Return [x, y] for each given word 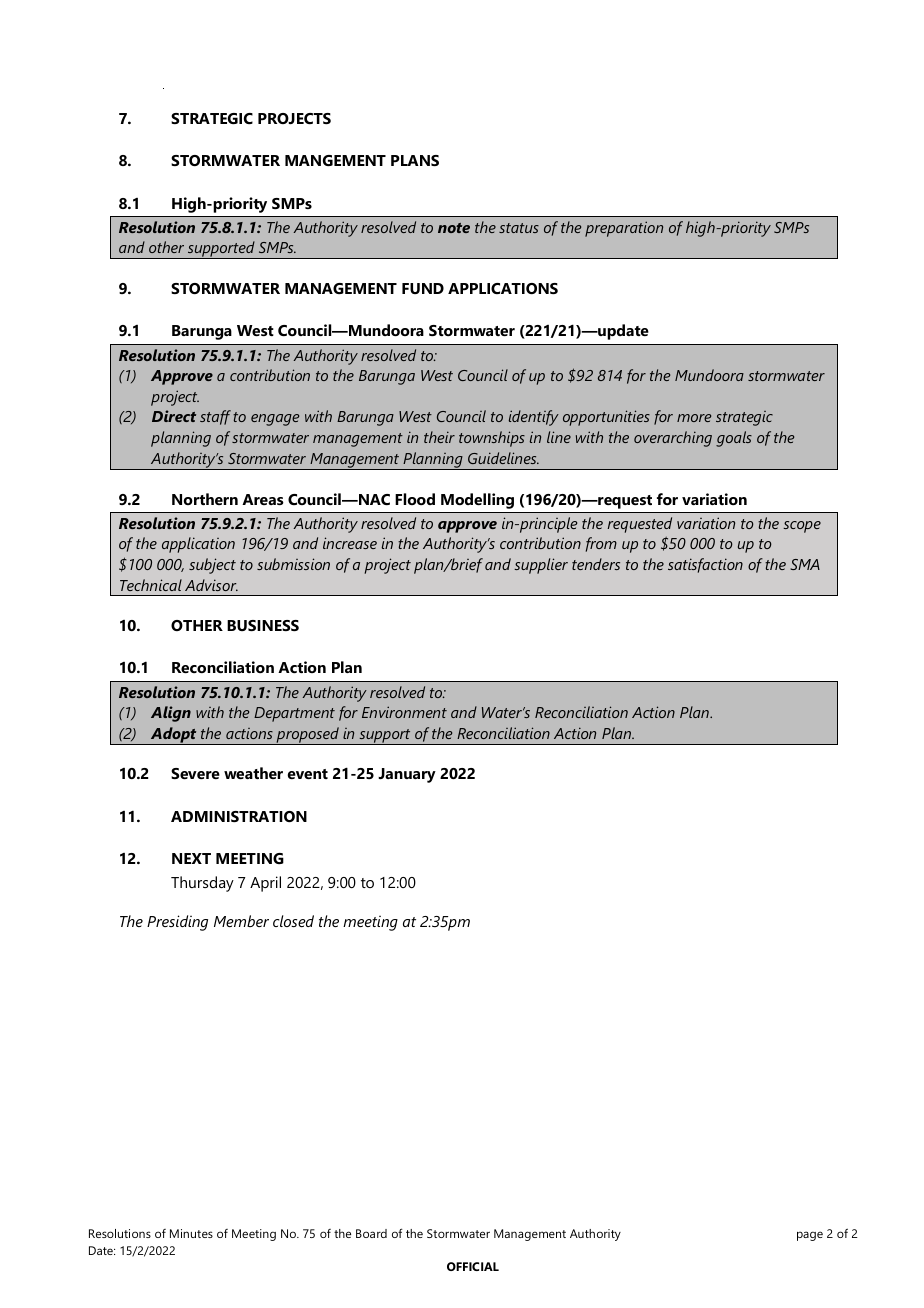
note [454, 228]
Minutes [191, 1233]
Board [371, 1233]
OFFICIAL [473, 1266]
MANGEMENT [335, 160]
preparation [624, 229]
